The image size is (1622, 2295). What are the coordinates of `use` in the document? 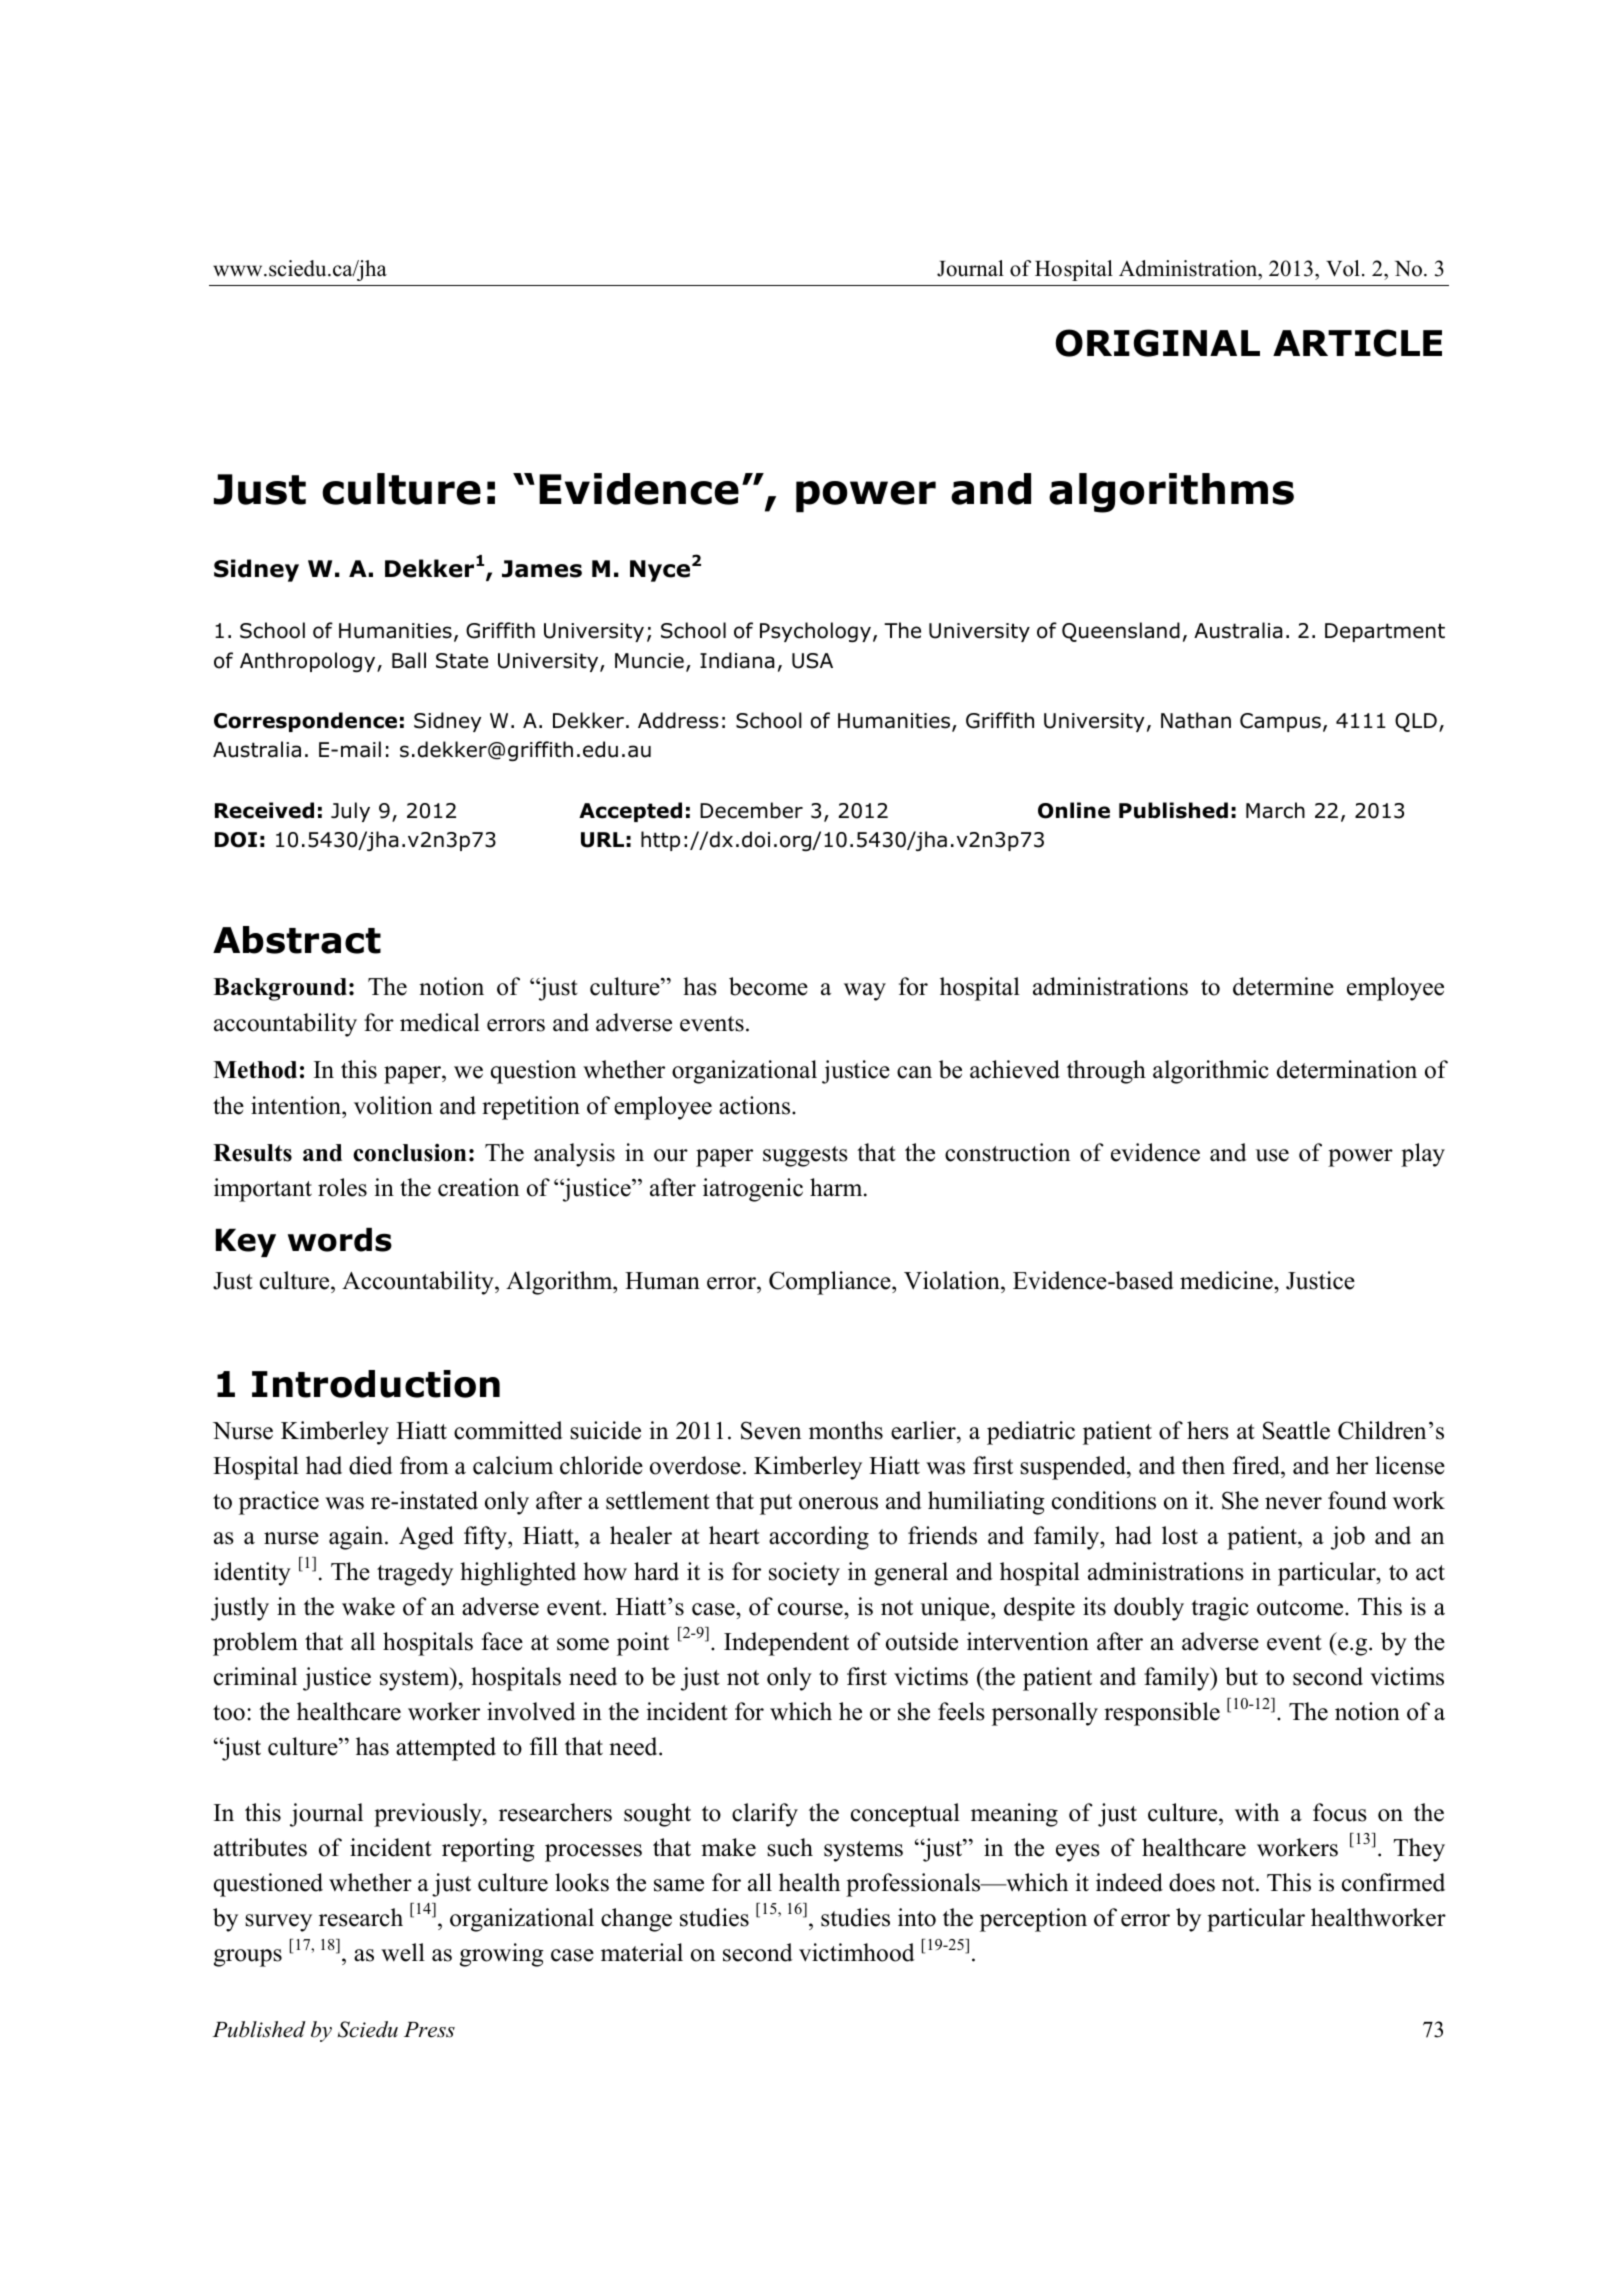 It's located at (1272, 1155).
